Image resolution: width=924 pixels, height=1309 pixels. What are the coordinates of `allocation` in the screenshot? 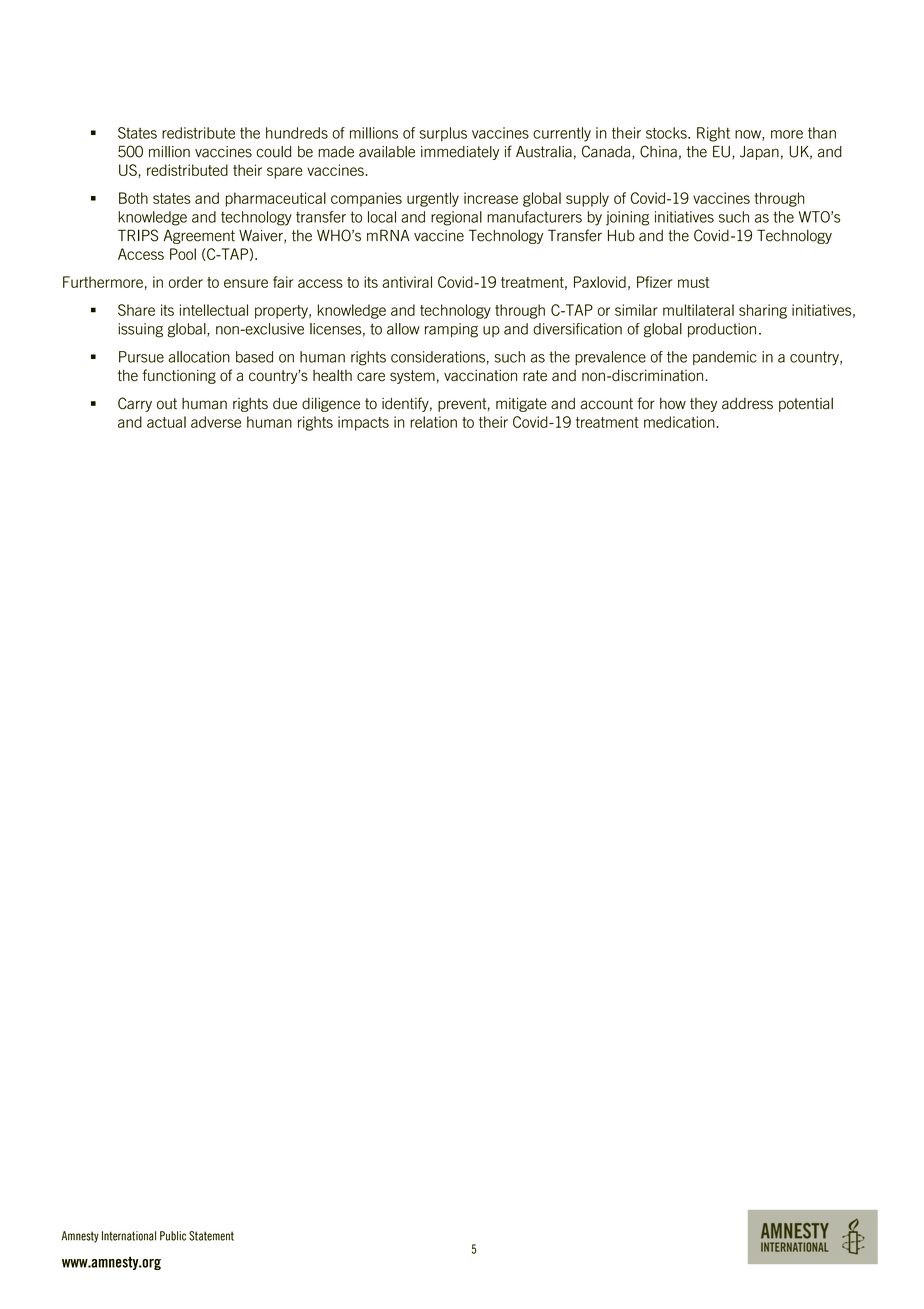 It's located at (199, 357).
